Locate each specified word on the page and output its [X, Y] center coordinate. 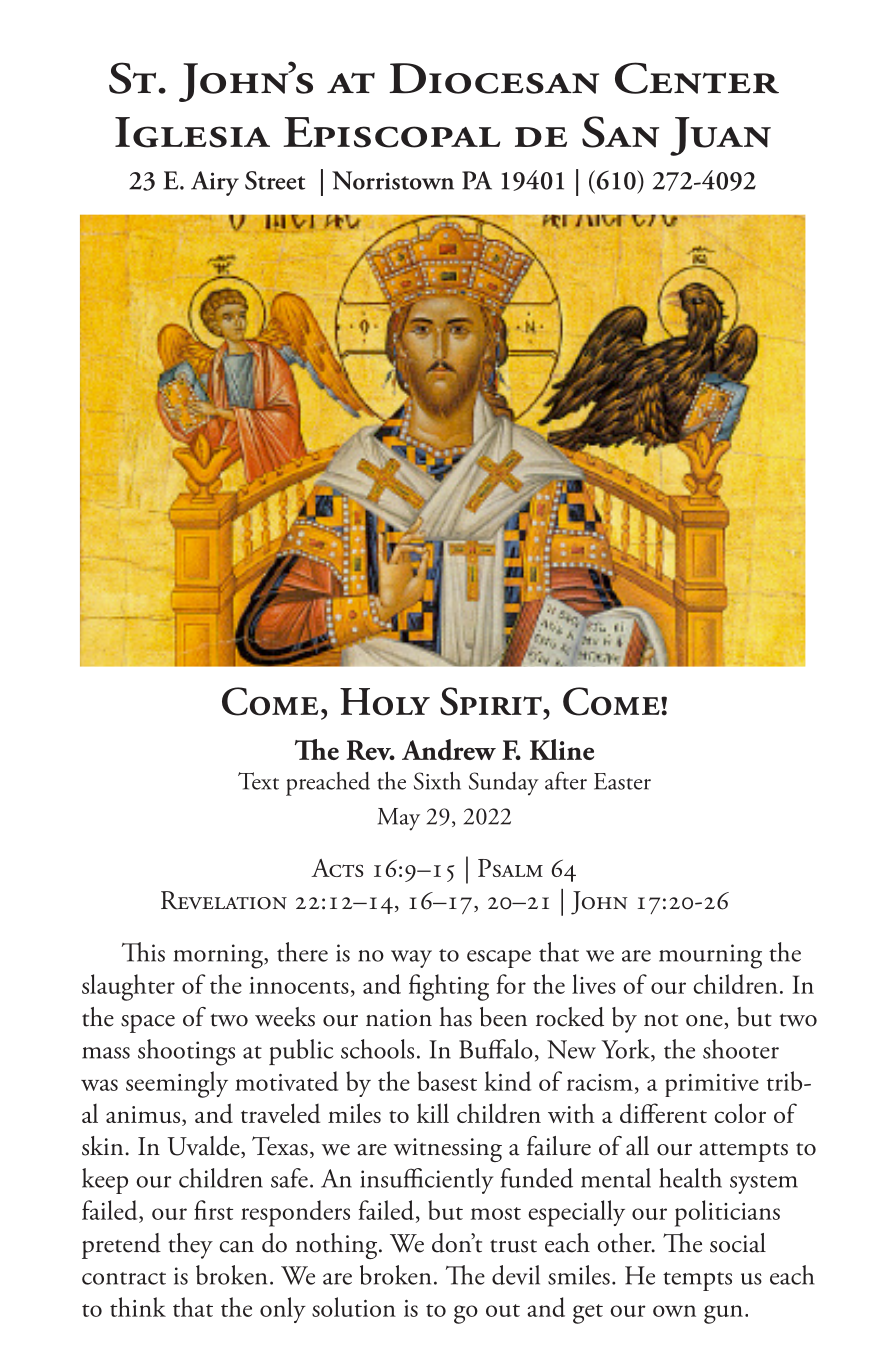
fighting [449, 987]
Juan [720, 136]
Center [697, 78]
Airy [215, 183]
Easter [622, 781]
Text [258, 781]
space [148, 1023]
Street [275, 180]
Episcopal [391, 132]
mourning [710, 956]
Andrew [449, 750]
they [190, 1246]
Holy [385, 702]
